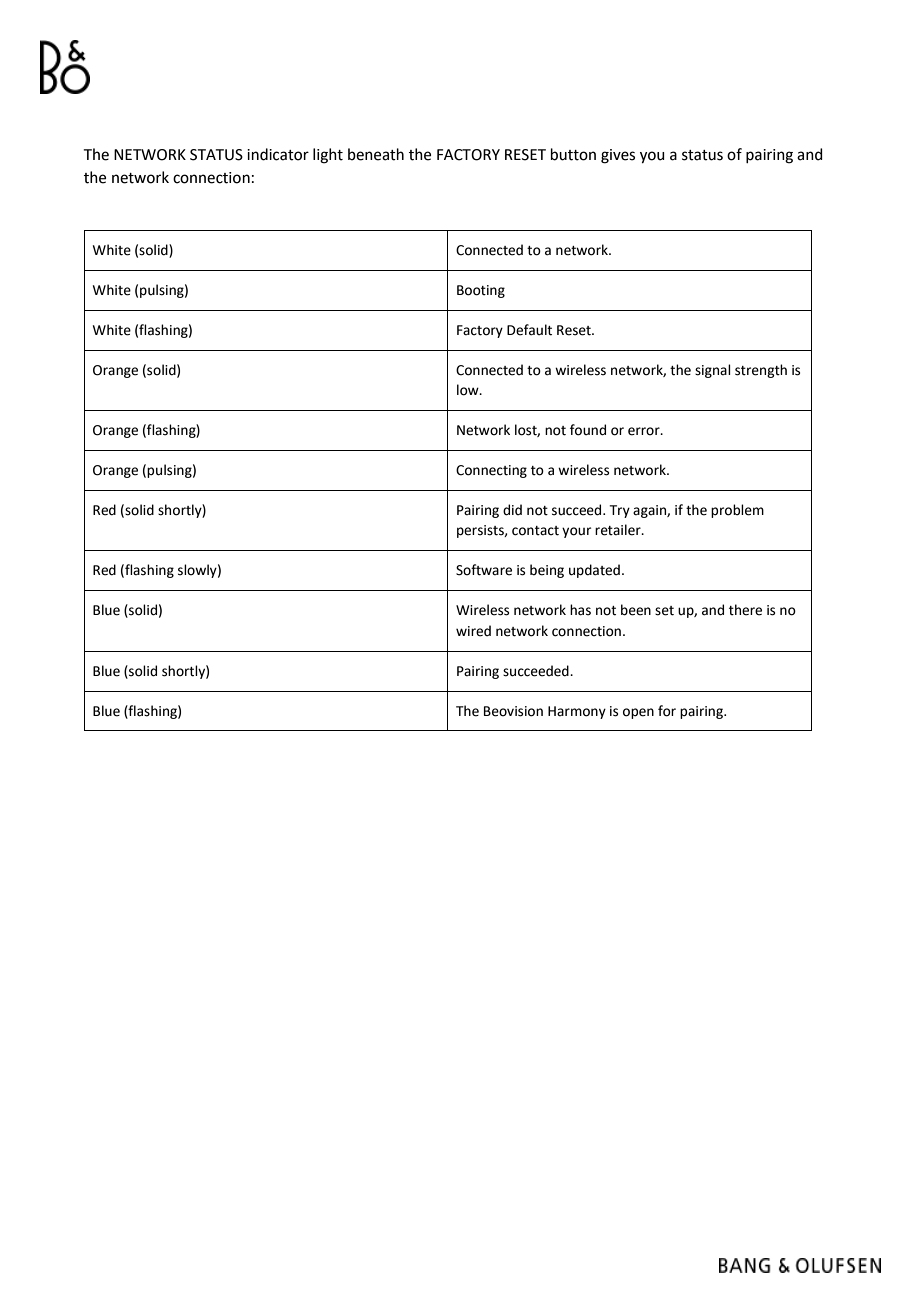 This document has height=1309, width=924. What do you see at coordinates (473, 631) in the document?
I see `wired` at bounding box center [473, 631].
